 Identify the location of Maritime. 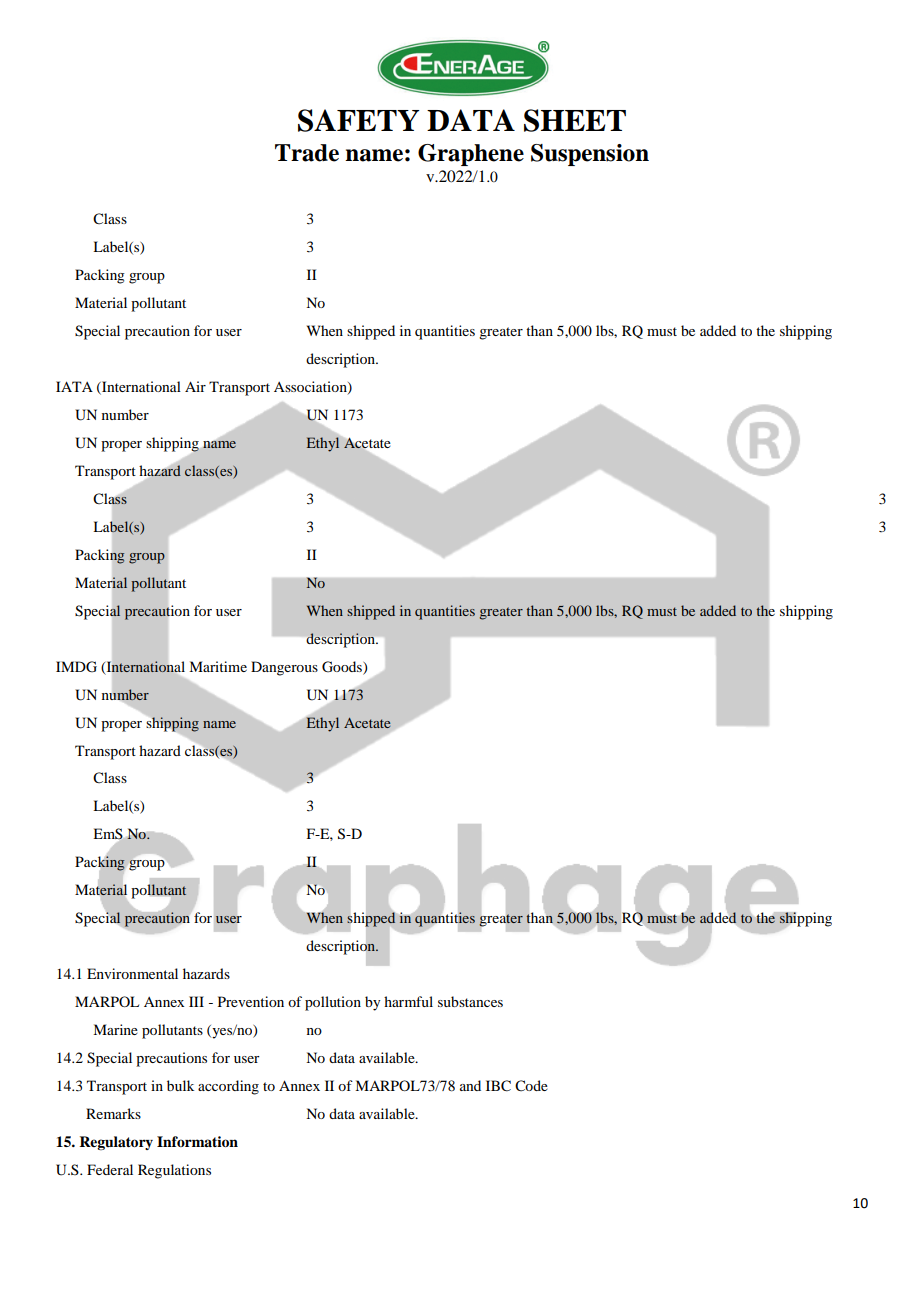
(218, 666).
